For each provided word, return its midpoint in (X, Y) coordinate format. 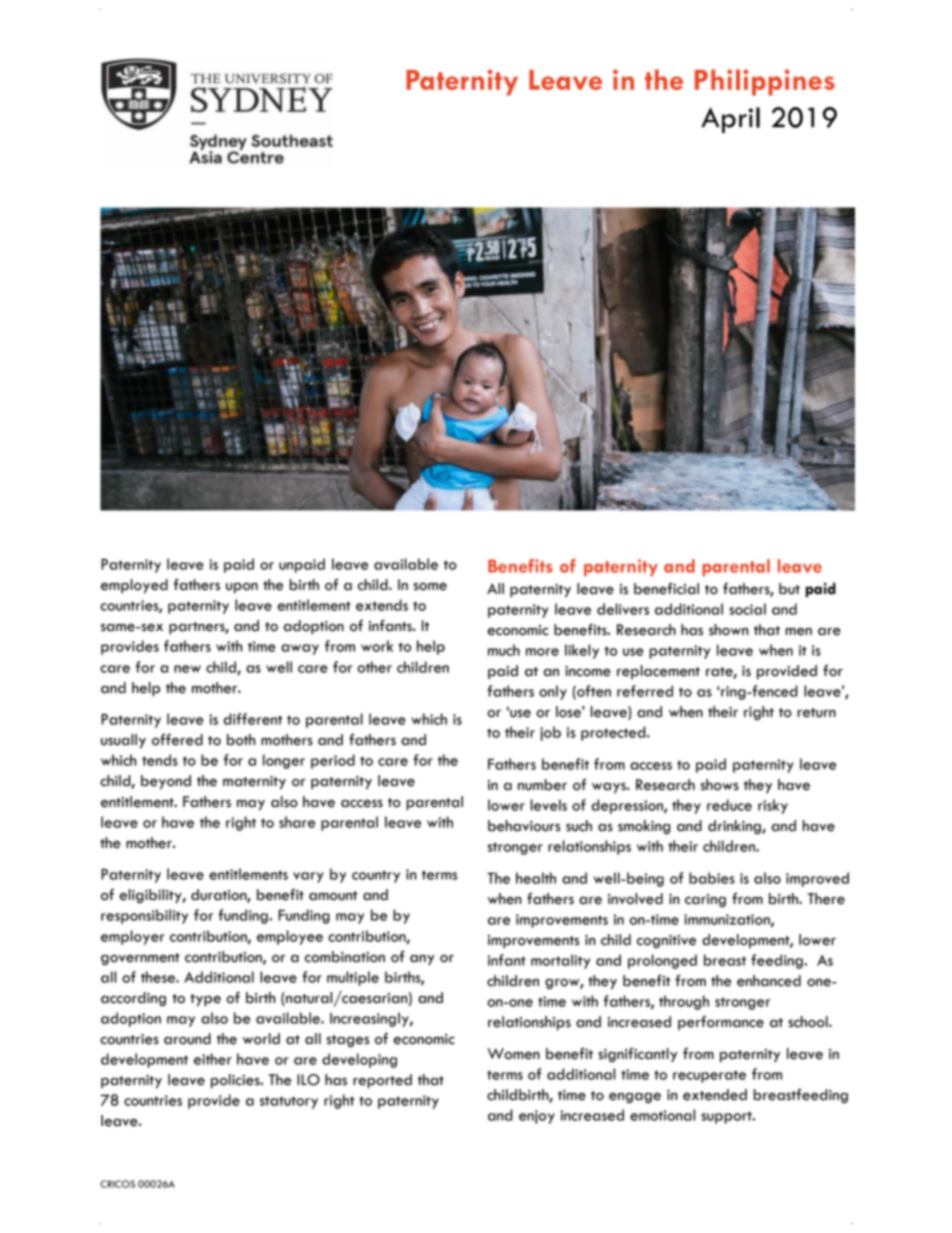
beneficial (666, 589)
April (730, 120)
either (213, 1059)
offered (177, 739)
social (747, 609)
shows (720, 785)
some (430, 587)
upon (242, 588)
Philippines (765, 82)
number (542, 785)
